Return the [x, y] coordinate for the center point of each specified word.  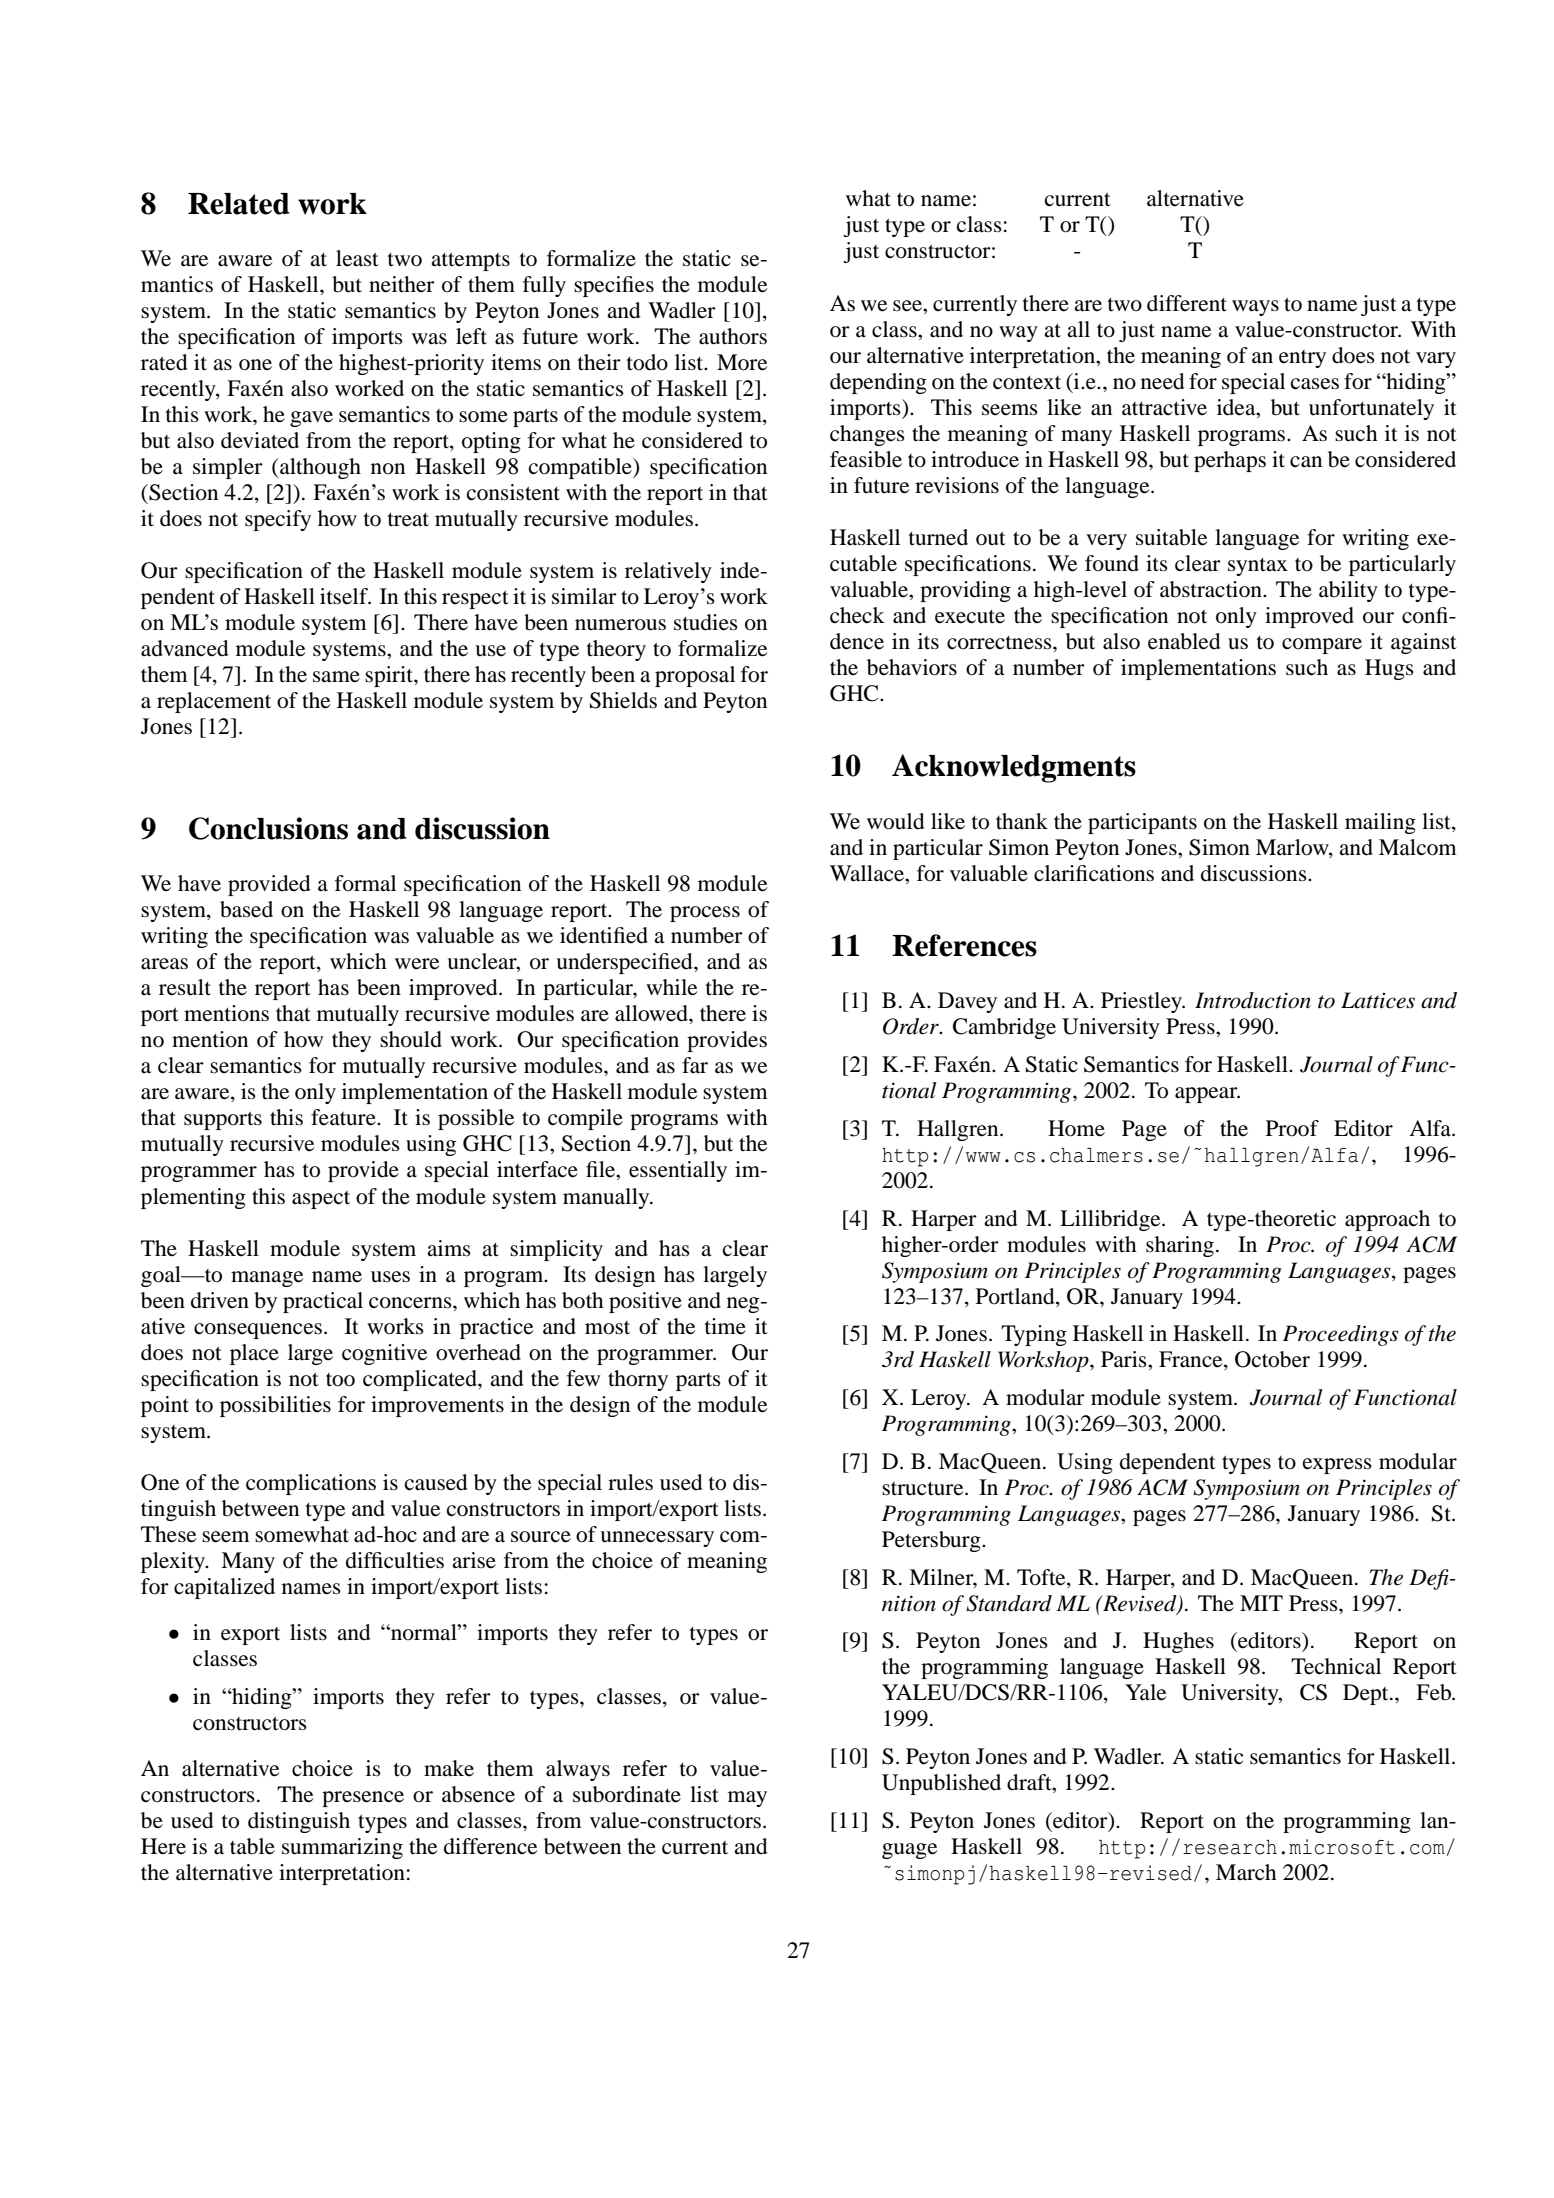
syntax [1258, 567]
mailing [1380, 823]
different [1187, 303]
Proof [1292, 1128]
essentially [678, 1171]
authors [733, 336]
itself [345, 596]
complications [311, 1484]
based [246, 909]
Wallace [868, 873]
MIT [1261, 1603]
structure [924, 1489]
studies [706, 622]
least [357, 258]
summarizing [342, 1848]
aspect [321, 1200]
